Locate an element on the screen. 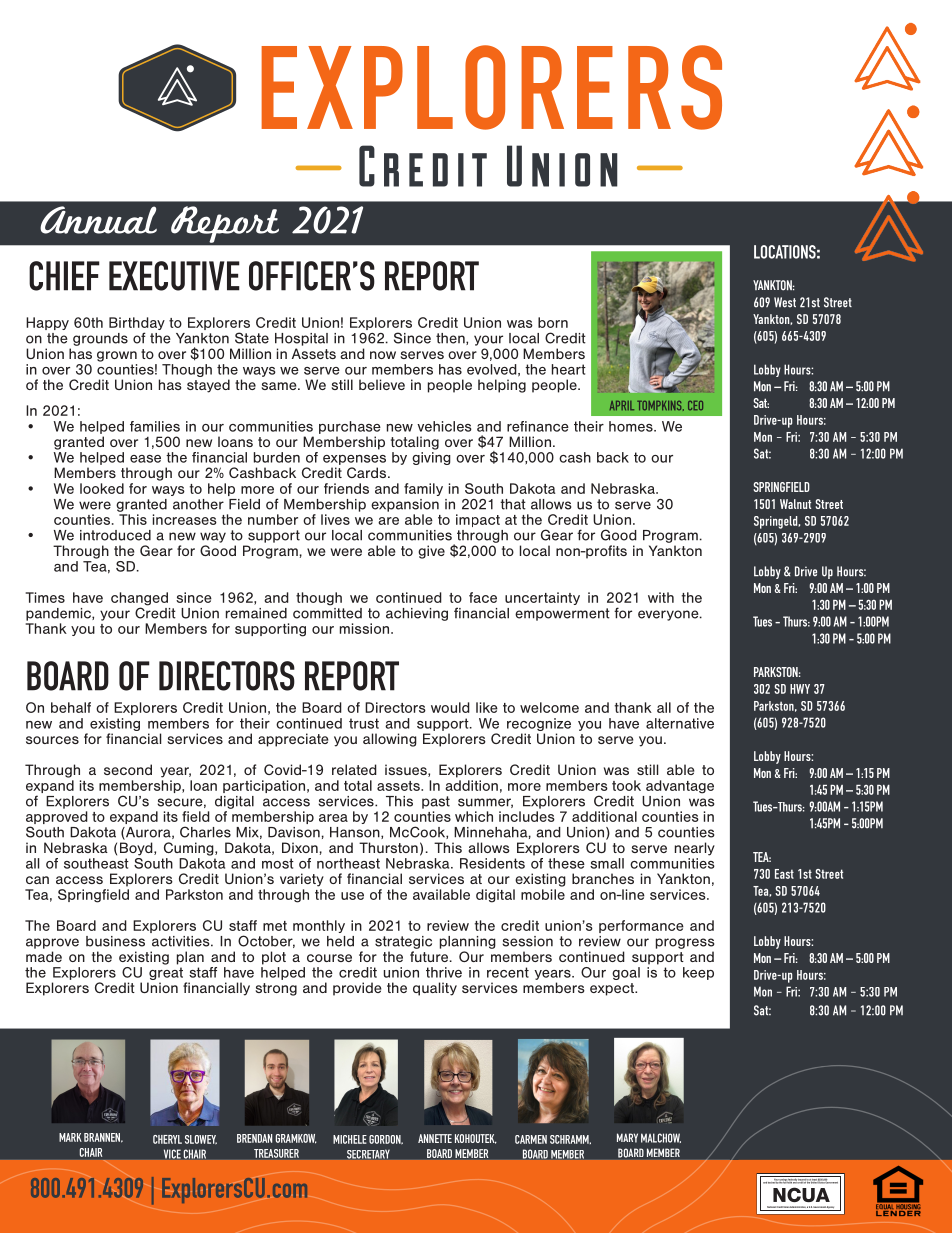 The image size is (952, 1233). progress is located at coordinates (685, 943).
